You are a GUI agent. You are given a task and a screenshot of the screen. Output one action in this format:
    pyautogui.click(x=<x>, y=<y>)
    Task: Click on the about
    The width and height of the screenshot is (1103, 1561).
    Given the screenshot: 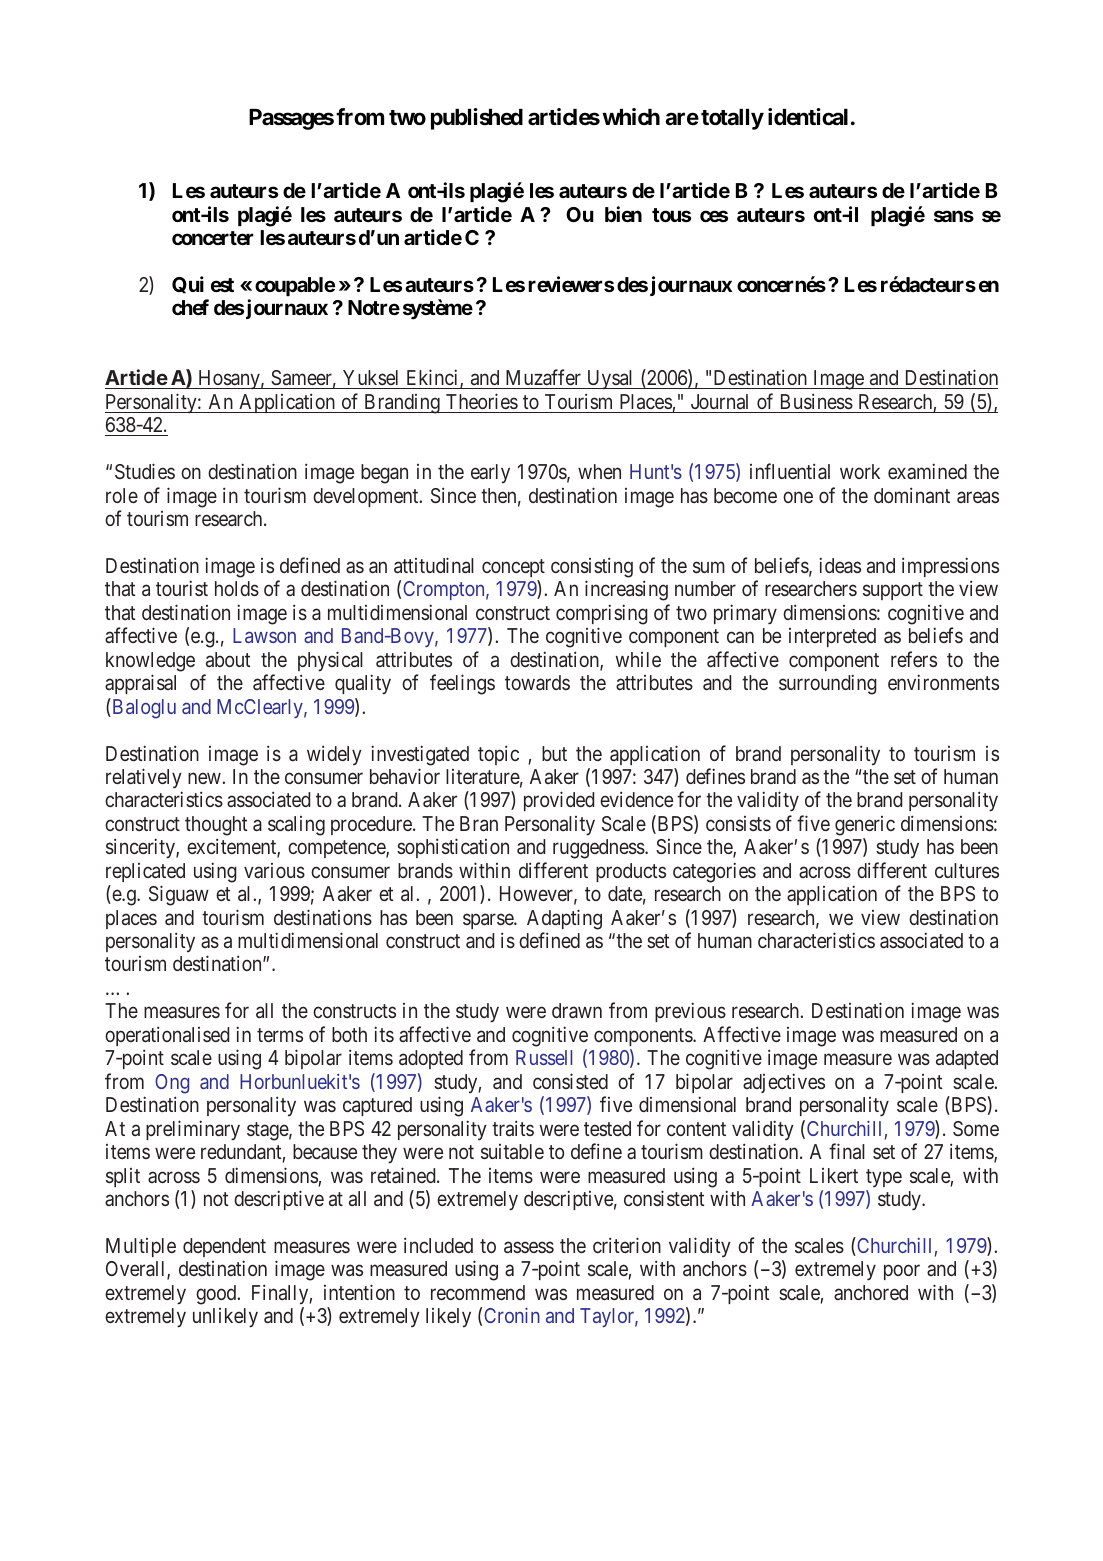 What is the action you would take?
    pyautogui.click(x=228, y=659)
